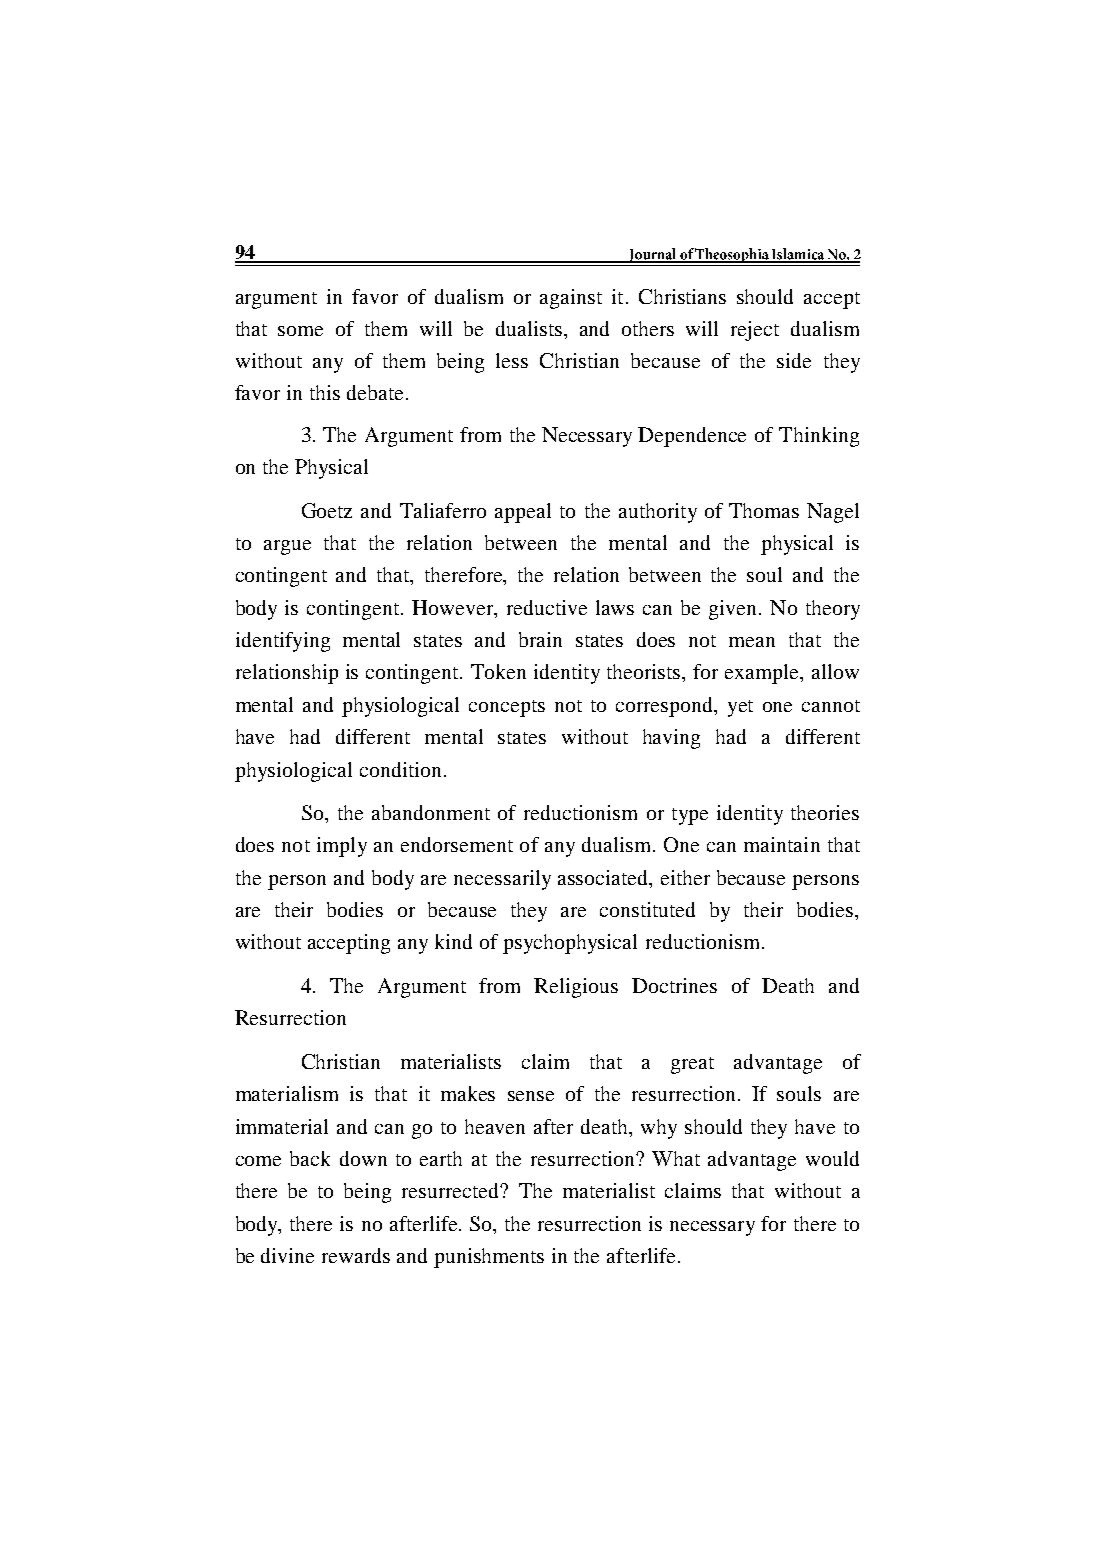 This page has width=1095, height=1549. I want to click on appeal, so click(523, 513).
